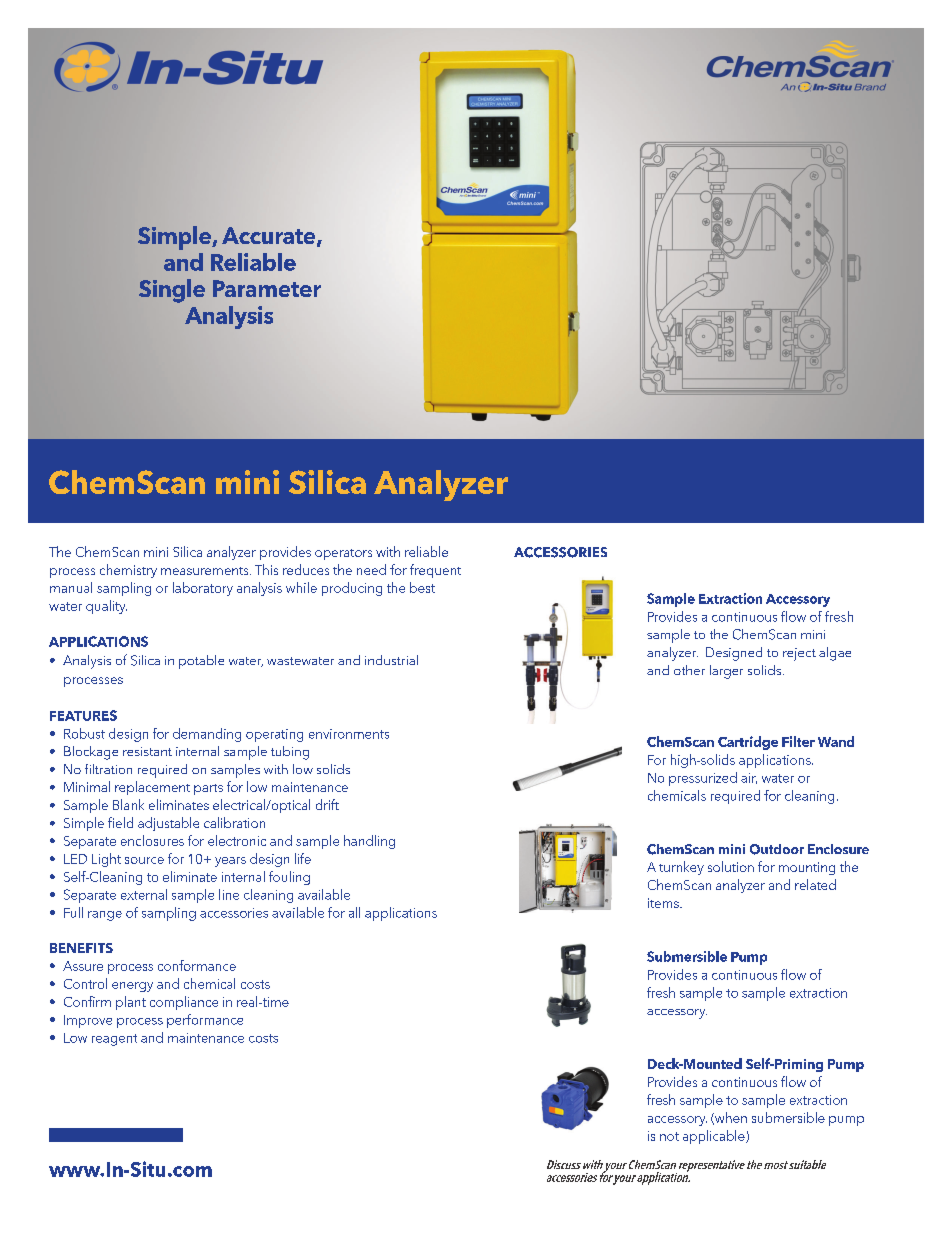  What do you see at coordinates (391, 660) in the document?
I see `industrial` at bounding box center [391, 660].
